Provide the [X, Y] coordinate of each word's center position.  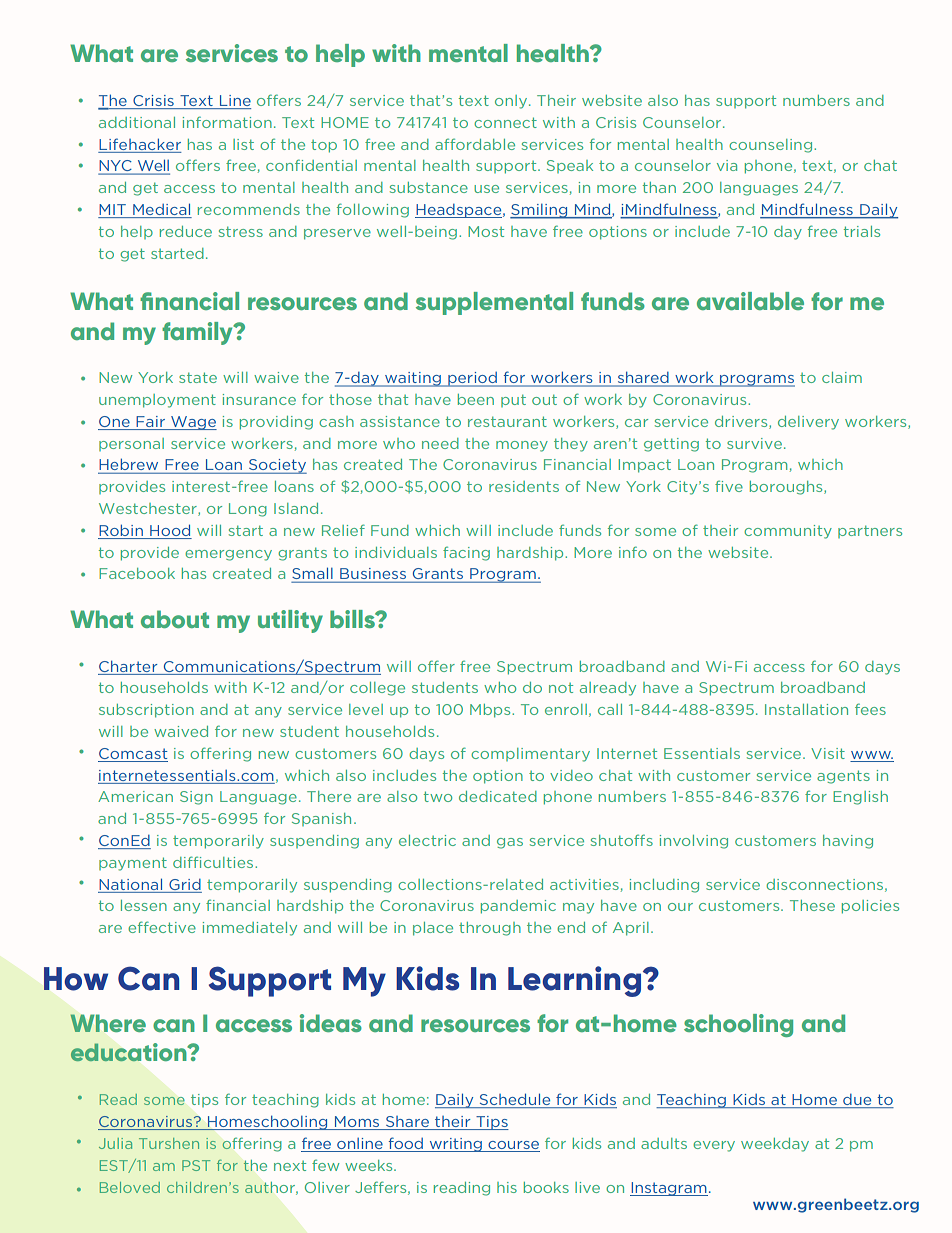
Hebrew [129, 465]
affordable [475, 144]
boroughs [787, 488]
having [848, 842]
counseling [770, 146]
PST [196, 1165]
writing [455, 1145]
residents [524, 486]
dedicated [498, 796]
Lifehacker [140, 144]
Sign [196, 798]
